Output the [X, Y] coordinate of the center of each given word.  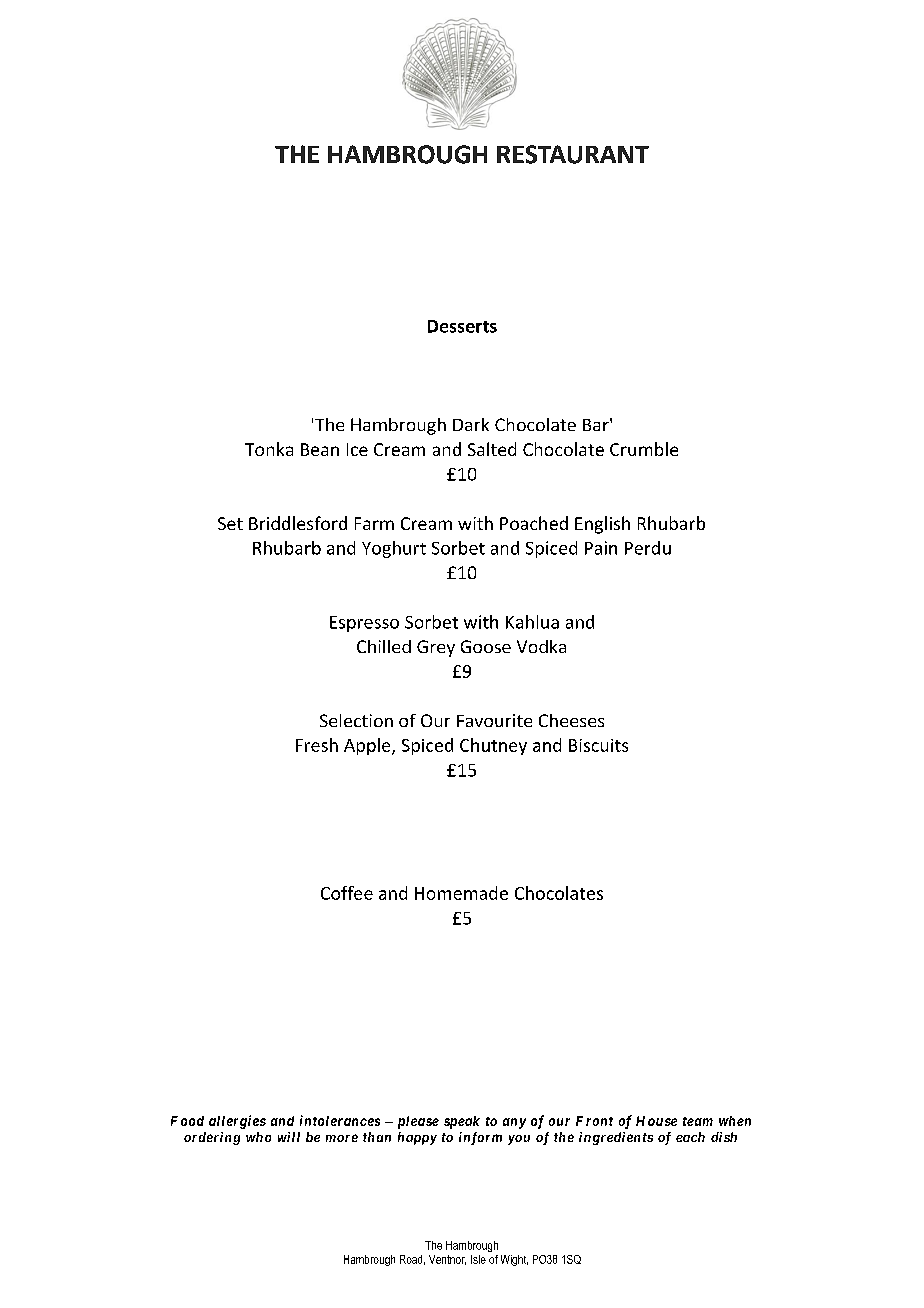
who [258, 1137]
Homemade [461, 893]
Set [230, 523]
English [602, 525]
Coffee [347, 893]
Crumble [644, 449]
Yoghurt [394, 549]
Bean [320, 449]
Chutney [493, 746]
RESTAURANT [573, 154]
